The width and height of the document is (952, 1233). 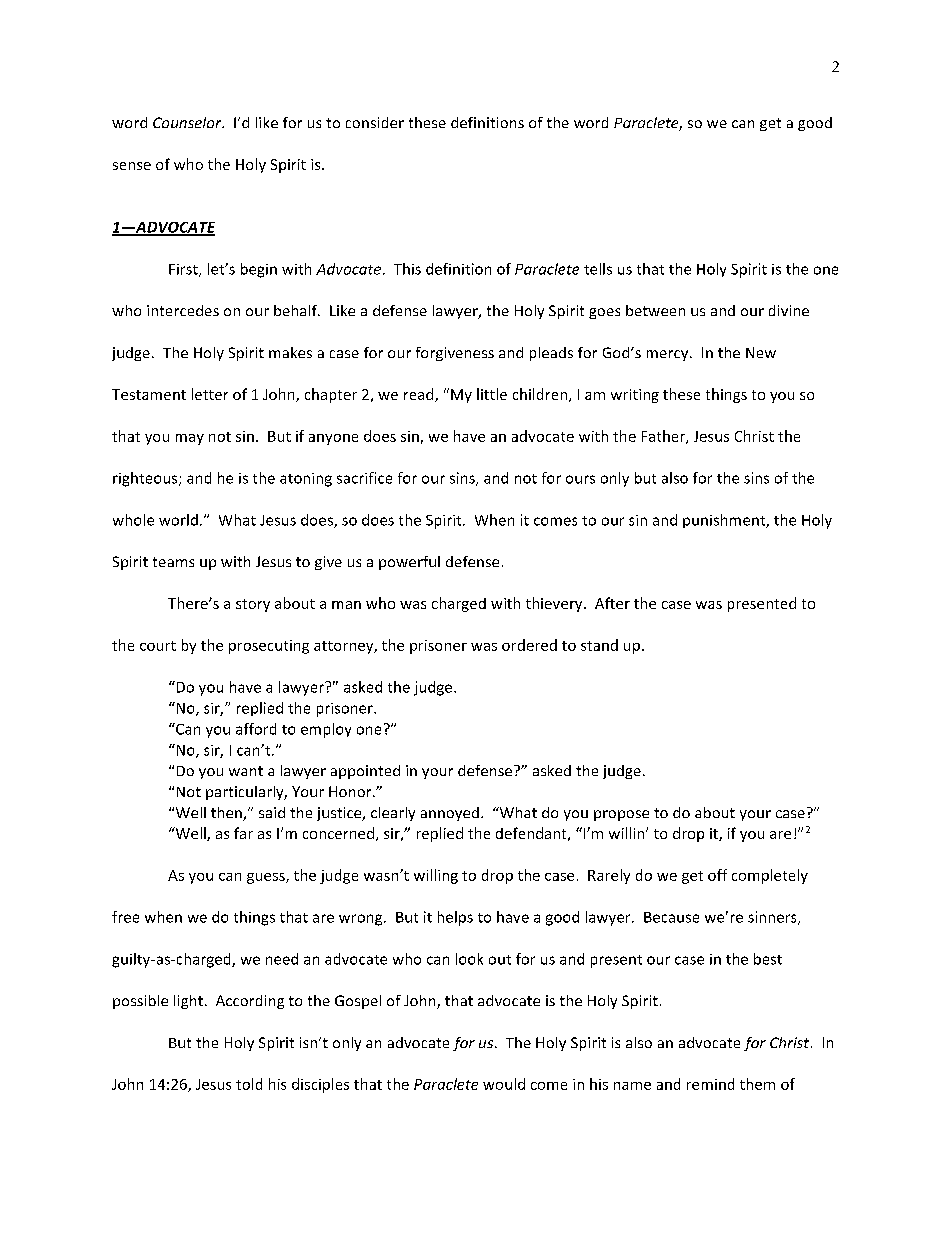 What do you see at coordinates (249, 1084) in the document?
I see `told` at bounding box center [249, 1084].
